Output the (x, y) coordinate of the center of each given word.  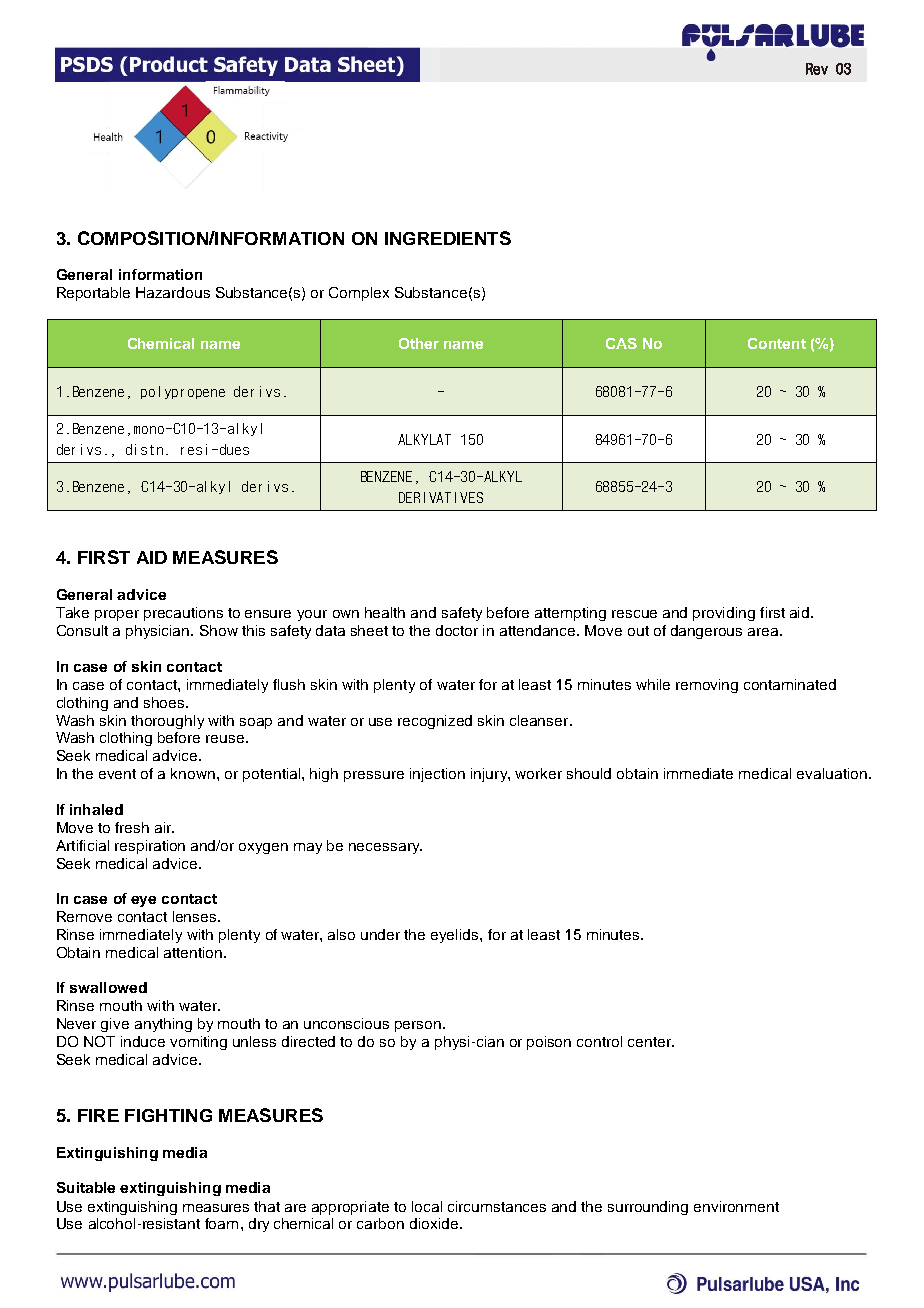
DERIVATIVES (441, 497)
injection (437, 775)
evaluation (832, 773)
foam (221, 1223)
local (427, 1206)
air (164, 827)
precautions (183, 614)
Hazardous (173, 292)
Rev (817, 69)
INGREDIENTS (448, 238)
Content (777, 343)
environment (736, 1206)
